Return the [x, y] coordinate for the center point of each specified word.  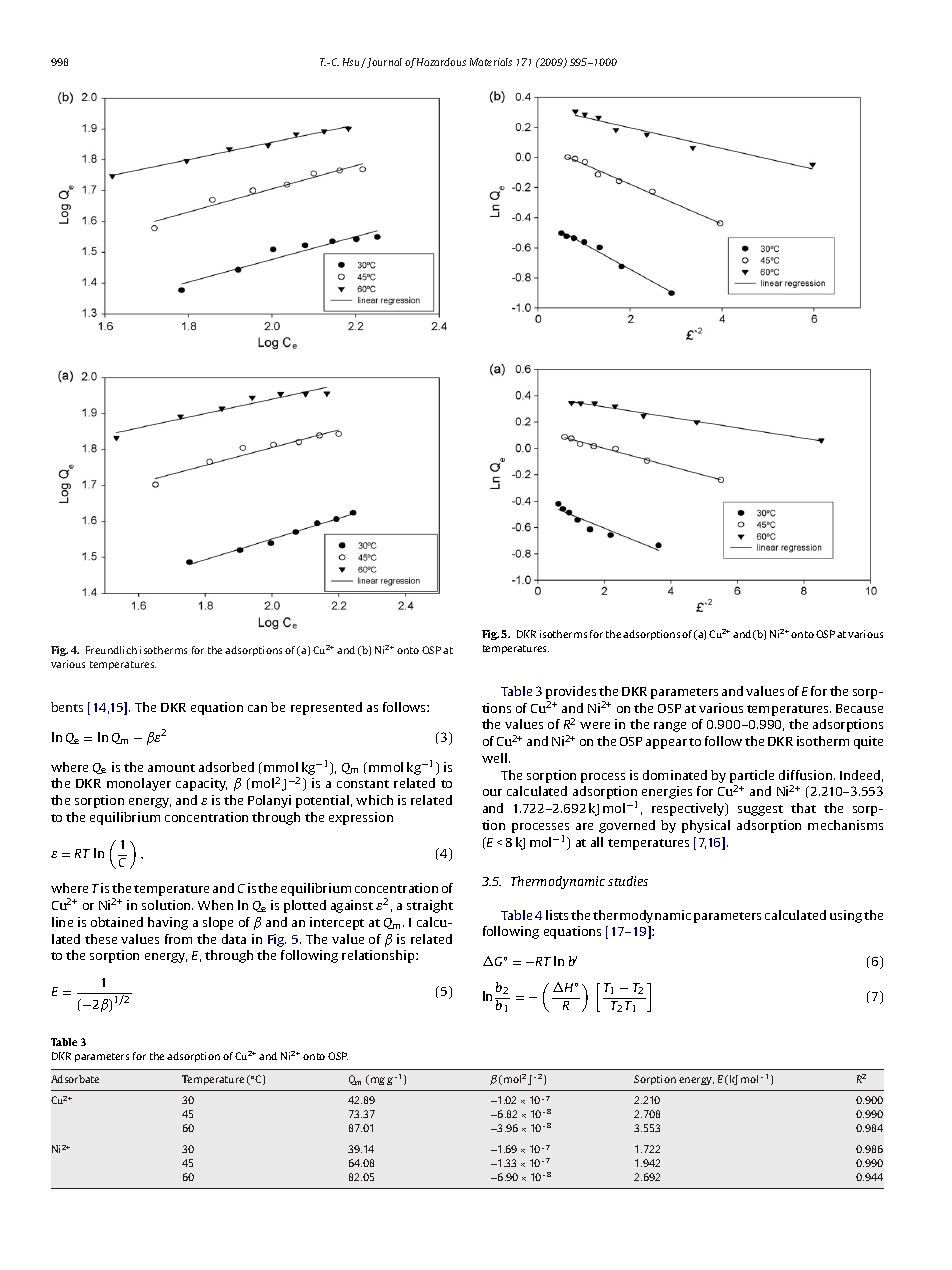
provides [571, 694]
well [496, 758]
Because [859, 708]
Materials [491, 62]
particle [752, 776]
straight [430, 906]
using [846, 916]
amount [171, 768]
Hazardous [441, 62]
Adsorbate [75, 1079]
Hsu [352, 63]
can [257, 708]
